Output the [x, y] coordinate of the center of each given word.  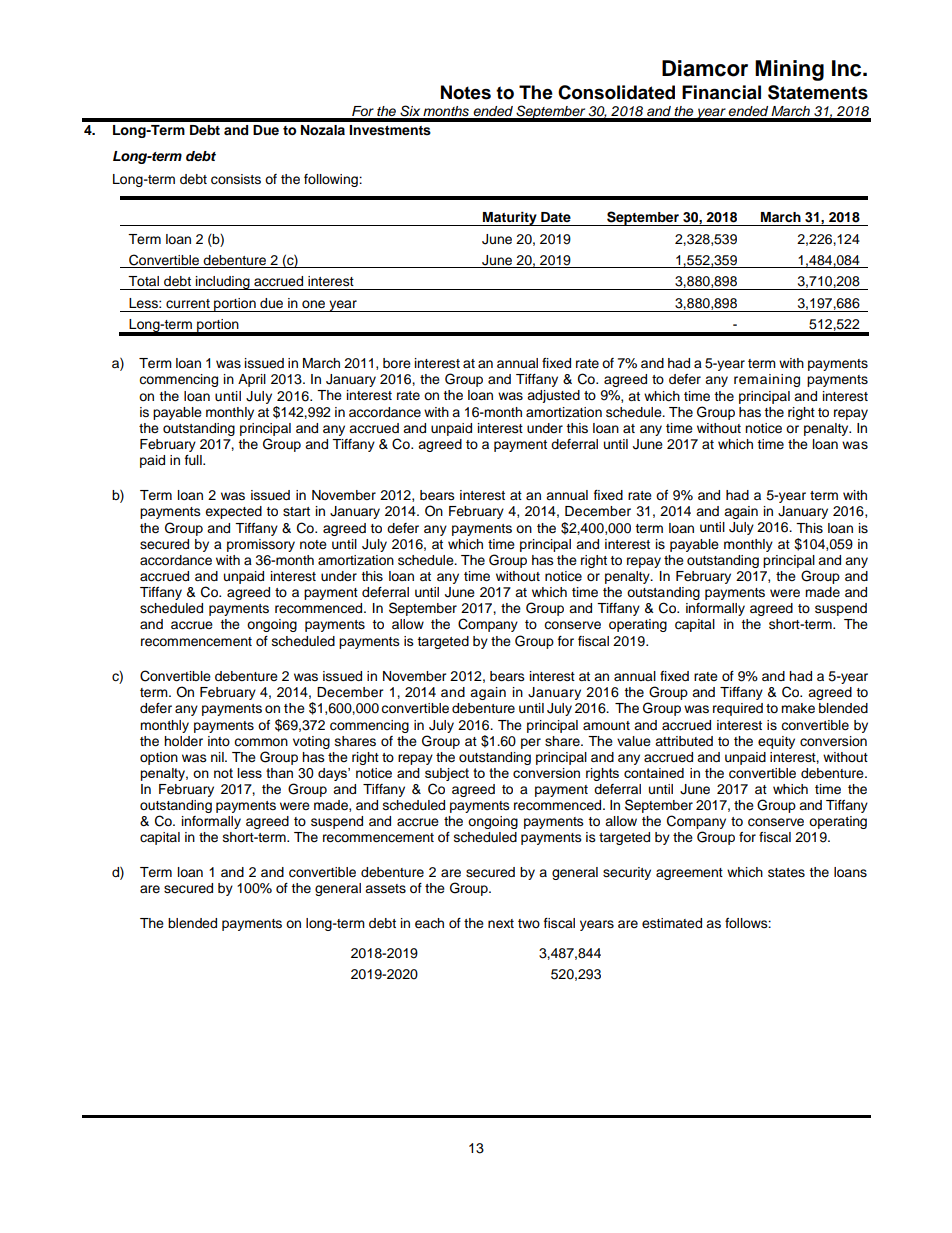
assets [385, 889]
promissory [261, 545]
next [501, 924]
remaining [767, 380]
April [252, 380]
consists [236, 179]
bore [397, 363]
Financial [721, 92]
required [738, 709]
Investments [390, 130]
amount [606, 725]
